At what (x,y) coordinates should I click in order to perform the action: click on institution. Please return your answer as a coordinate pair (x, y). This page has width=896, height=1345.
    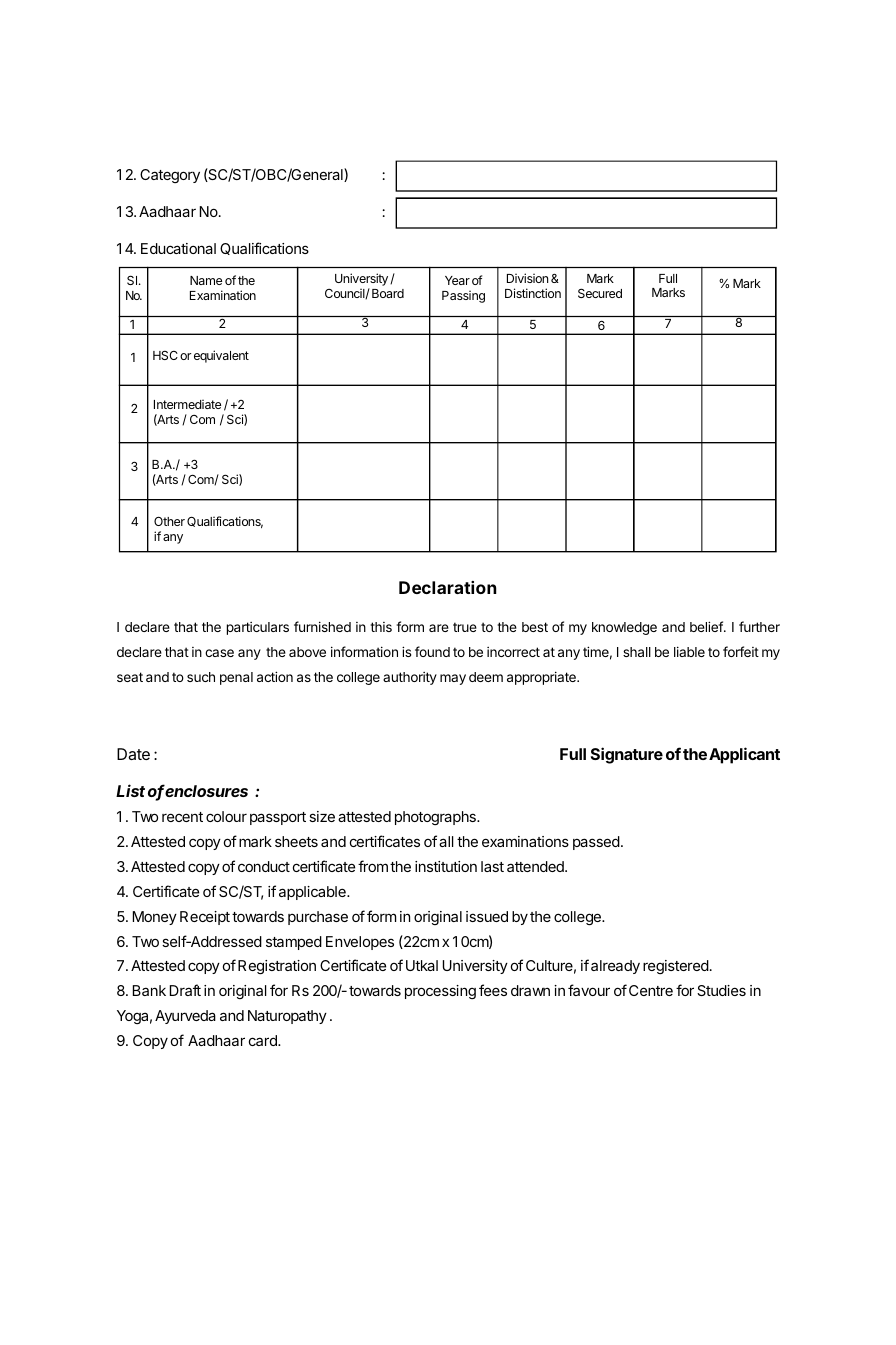
    Looking at the image, I should click on (446, 866).
